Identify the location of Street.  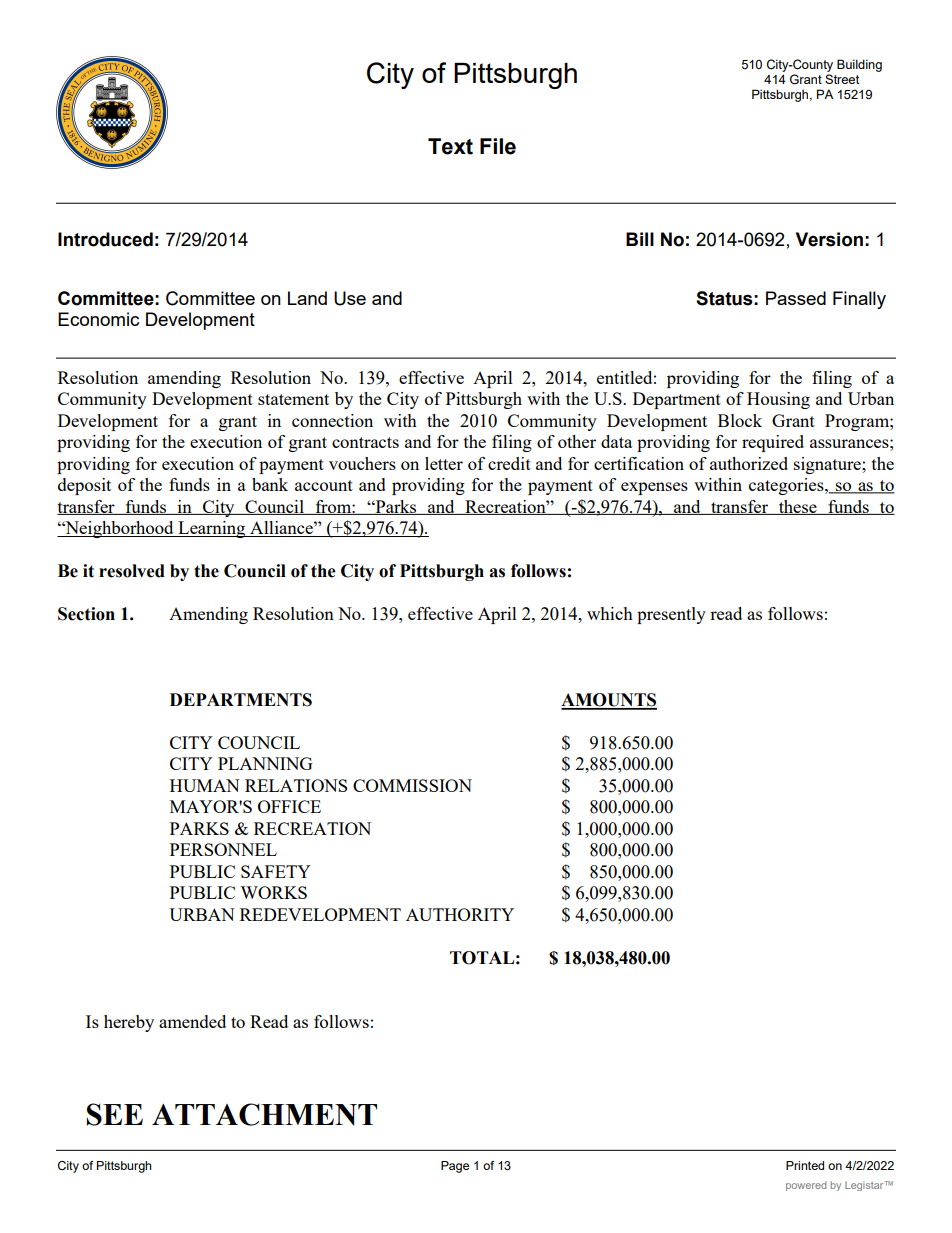
(842, 79).
